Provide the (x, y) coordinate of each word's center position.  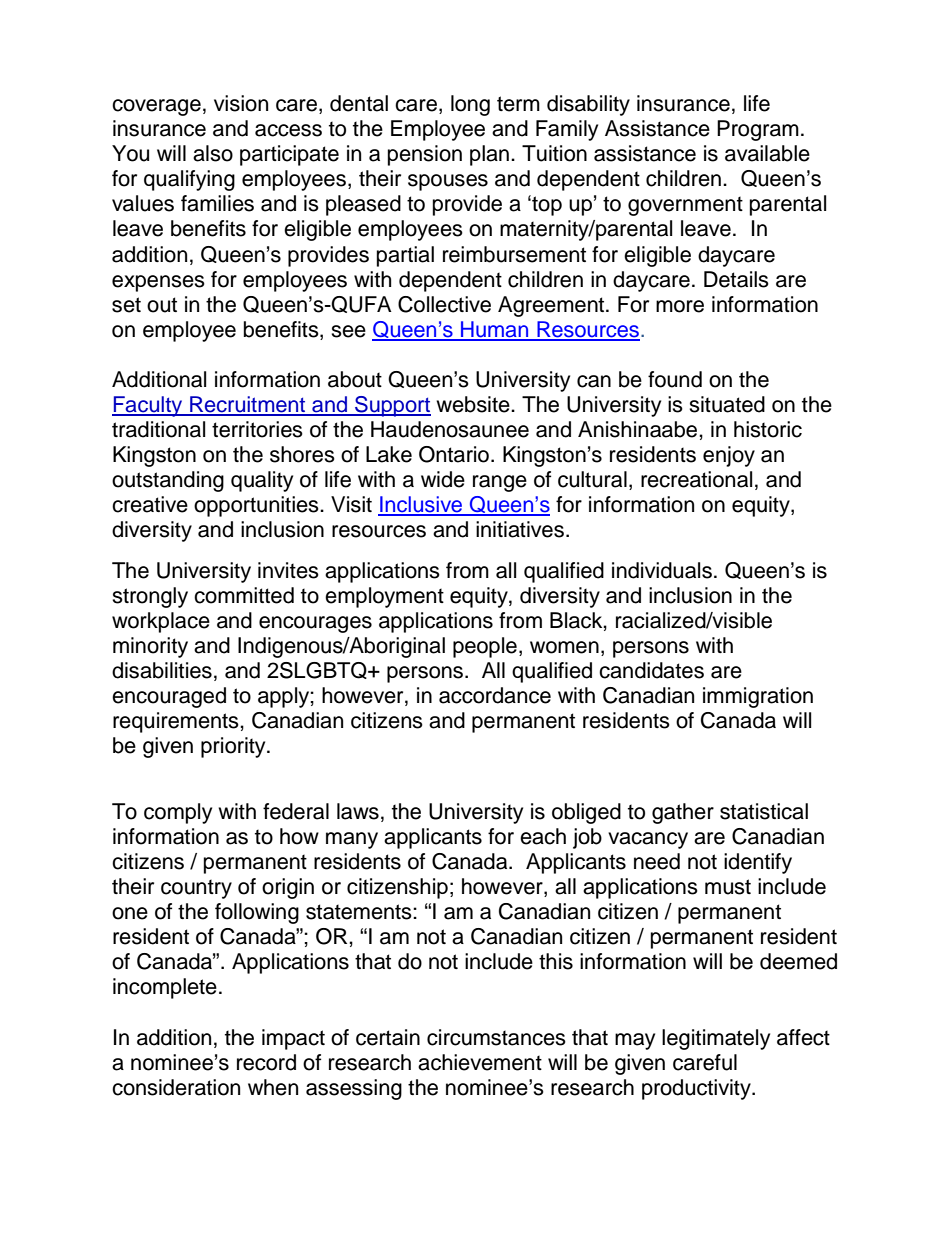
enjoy (729, 456)
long (470, 105)
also (213, 153)
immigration (758, 697)
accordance (495, 695)
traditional (158, 429)
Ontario (454, 454)
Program (758, 130)
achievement (480, 1062)
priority (234, 747)
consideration (176, 1087)
